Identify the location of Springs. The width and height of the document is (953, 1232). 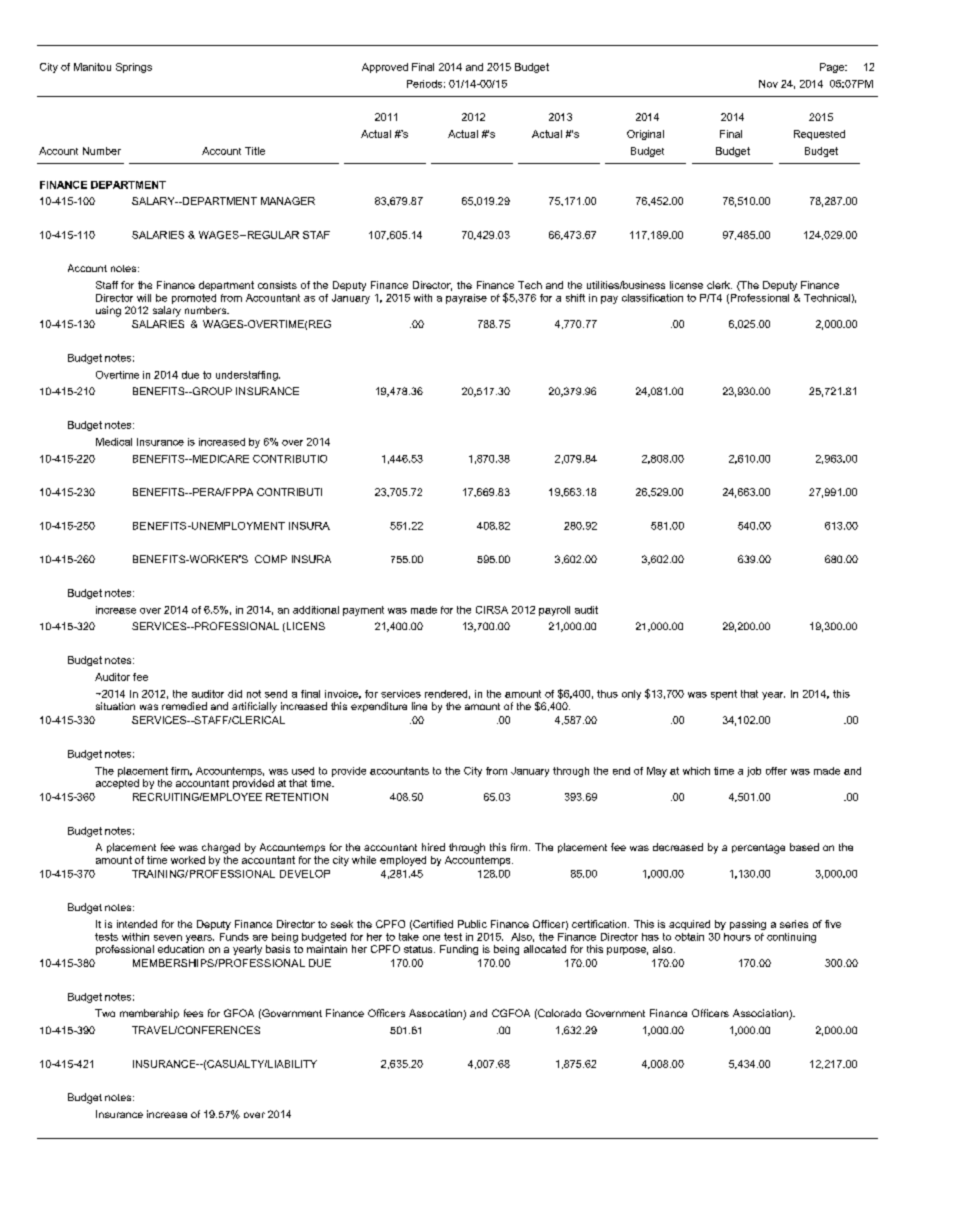
(134, 68).
